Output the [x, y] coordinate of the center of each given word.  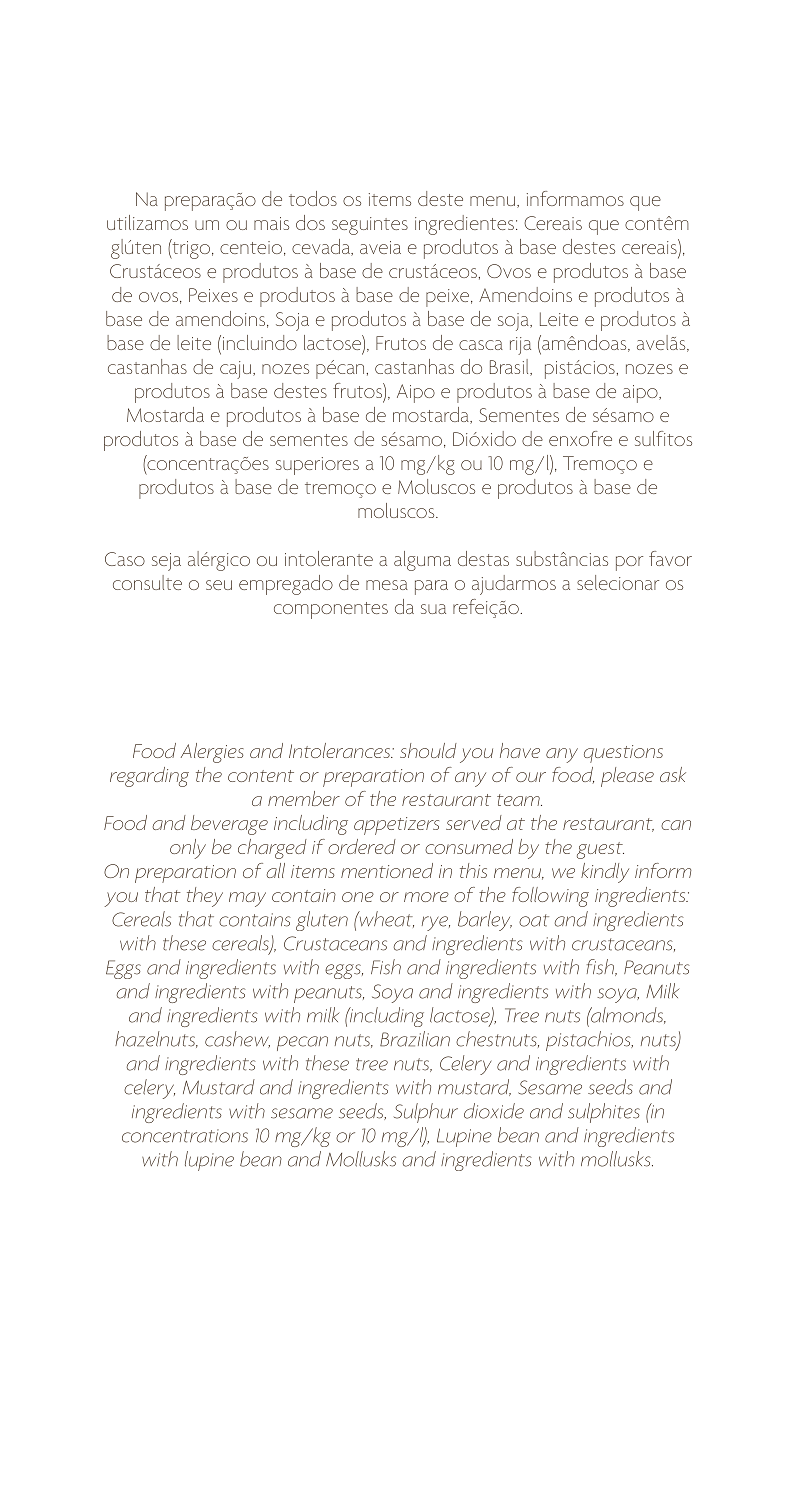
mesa [387, 585]
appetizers [396, 826]
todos [313, 198]
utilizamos [147, 222]
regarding [149, 777]
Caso [125, 559]
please [627, 777]
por [629, 563]
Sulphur [426, 1113]
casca [481, 345]
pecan [302, 1043]
